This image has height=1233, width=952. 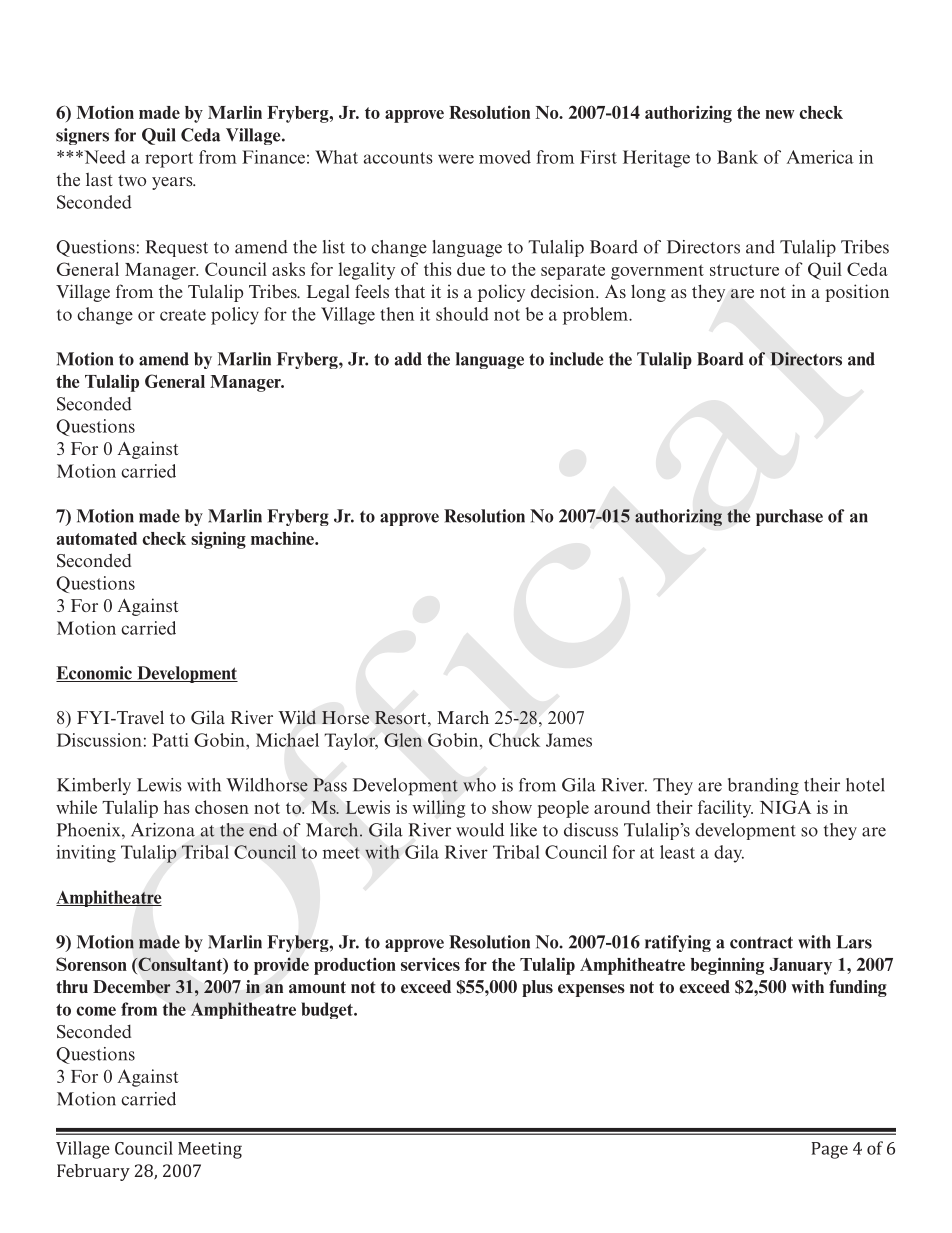 What do you see at coordinates (737, 157) in the image?
I see `Bank` at bounding box center [737, 157].
